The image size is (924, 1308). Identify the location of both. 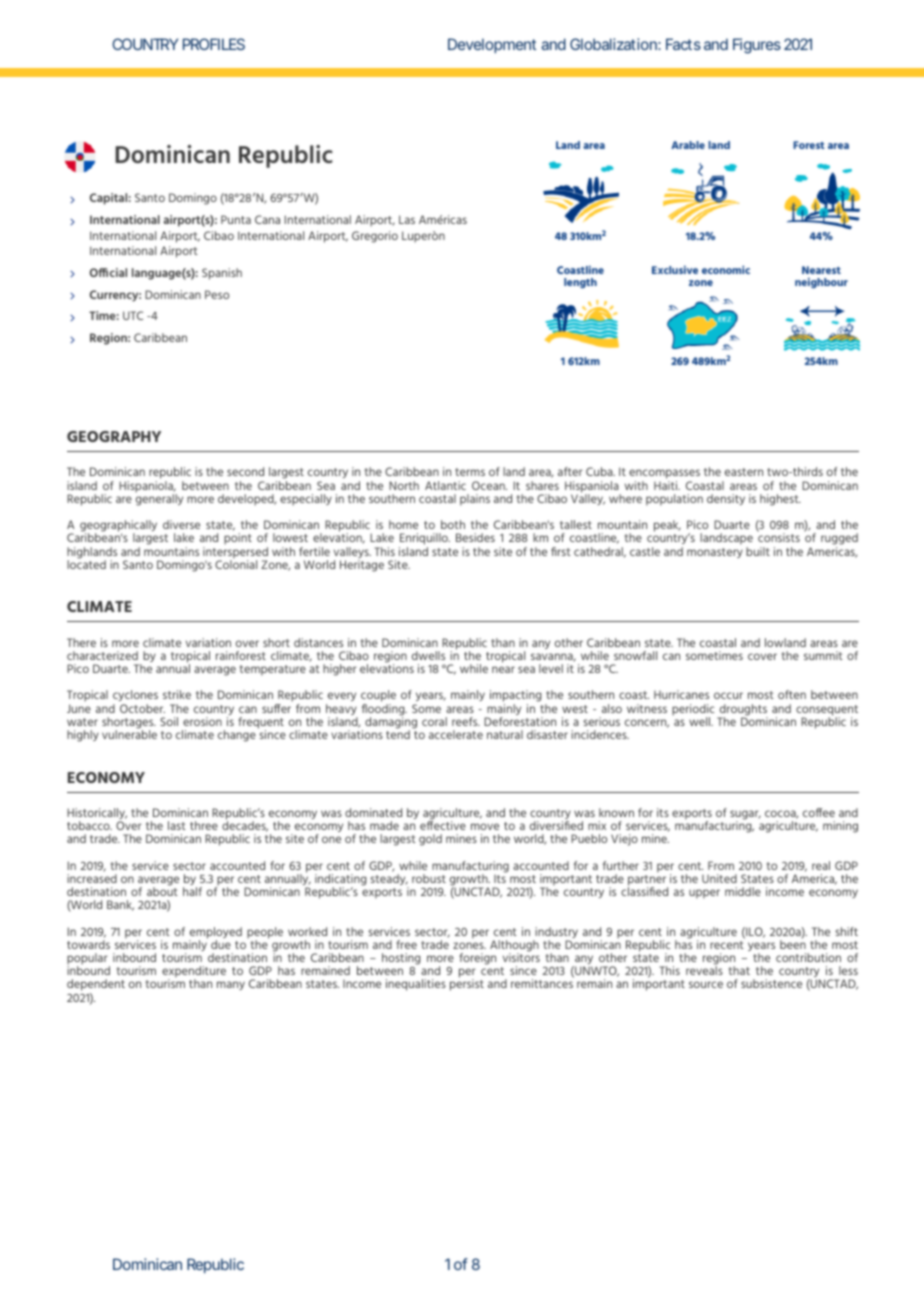
(453, 524).
